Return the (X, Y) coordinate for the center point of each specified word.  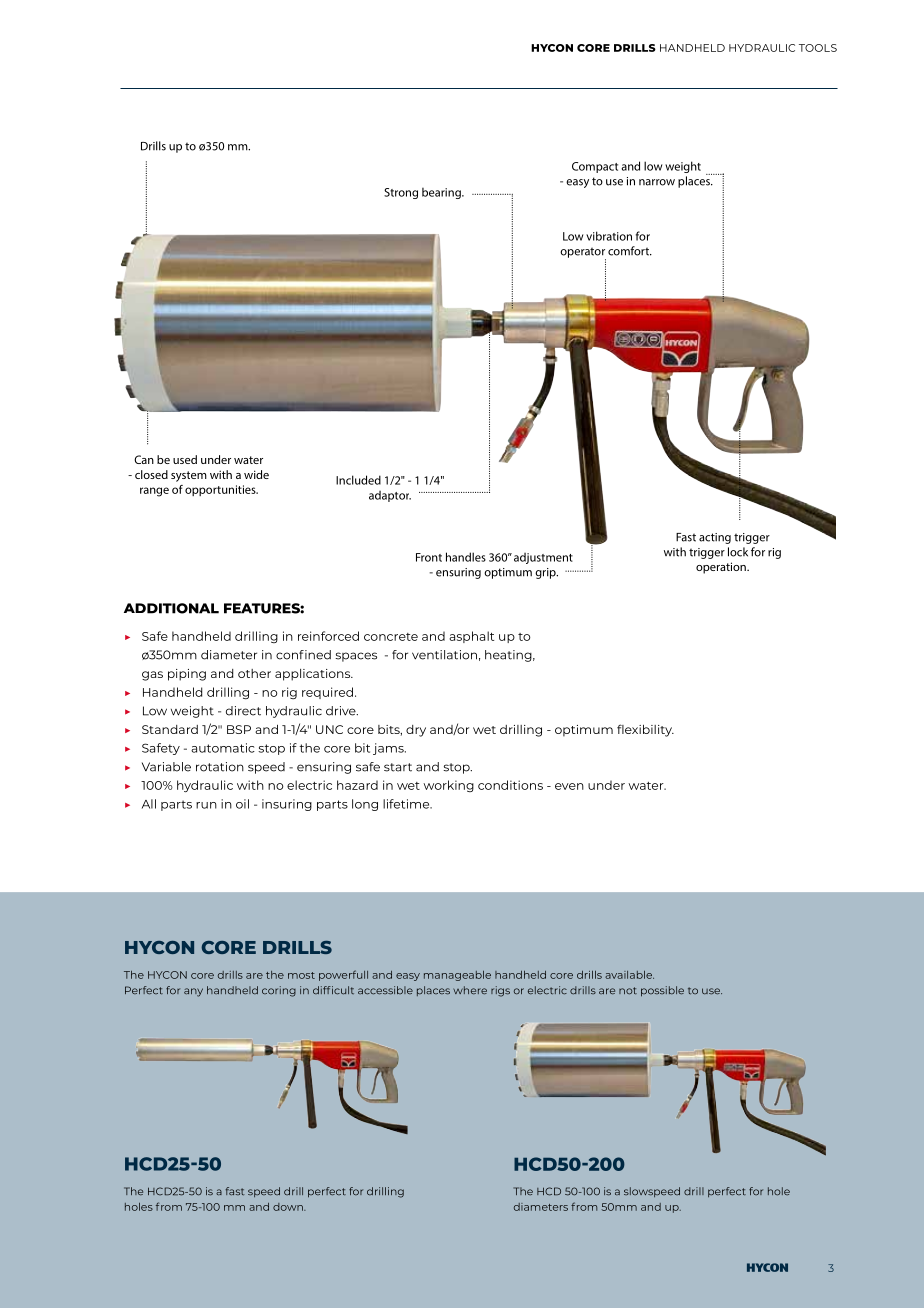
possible (662, 991)
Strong (401, 193)
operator (583, 253)
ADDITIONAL (171, 608)
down (289, 1207)
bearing (442, 193)
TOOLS (818, 48)
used (185, 459)
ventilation (444, 655)
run (206, 805)
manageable (457, 976)
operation (722, 568)
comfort (629, 251)
